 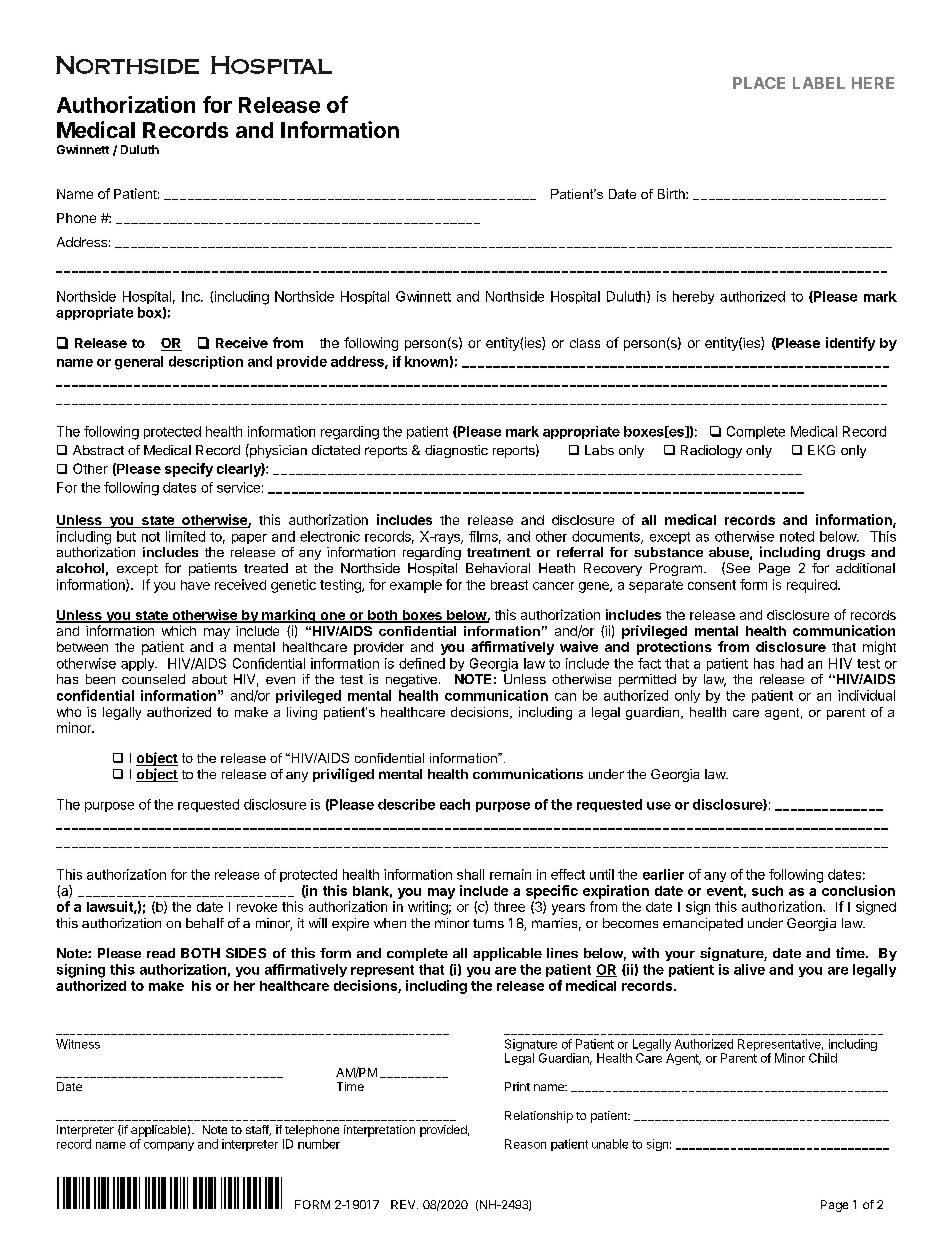 What do you see at coordinates (672, 193) in the screenshot?
I see `Birth` at bounding box center [672, 193].
